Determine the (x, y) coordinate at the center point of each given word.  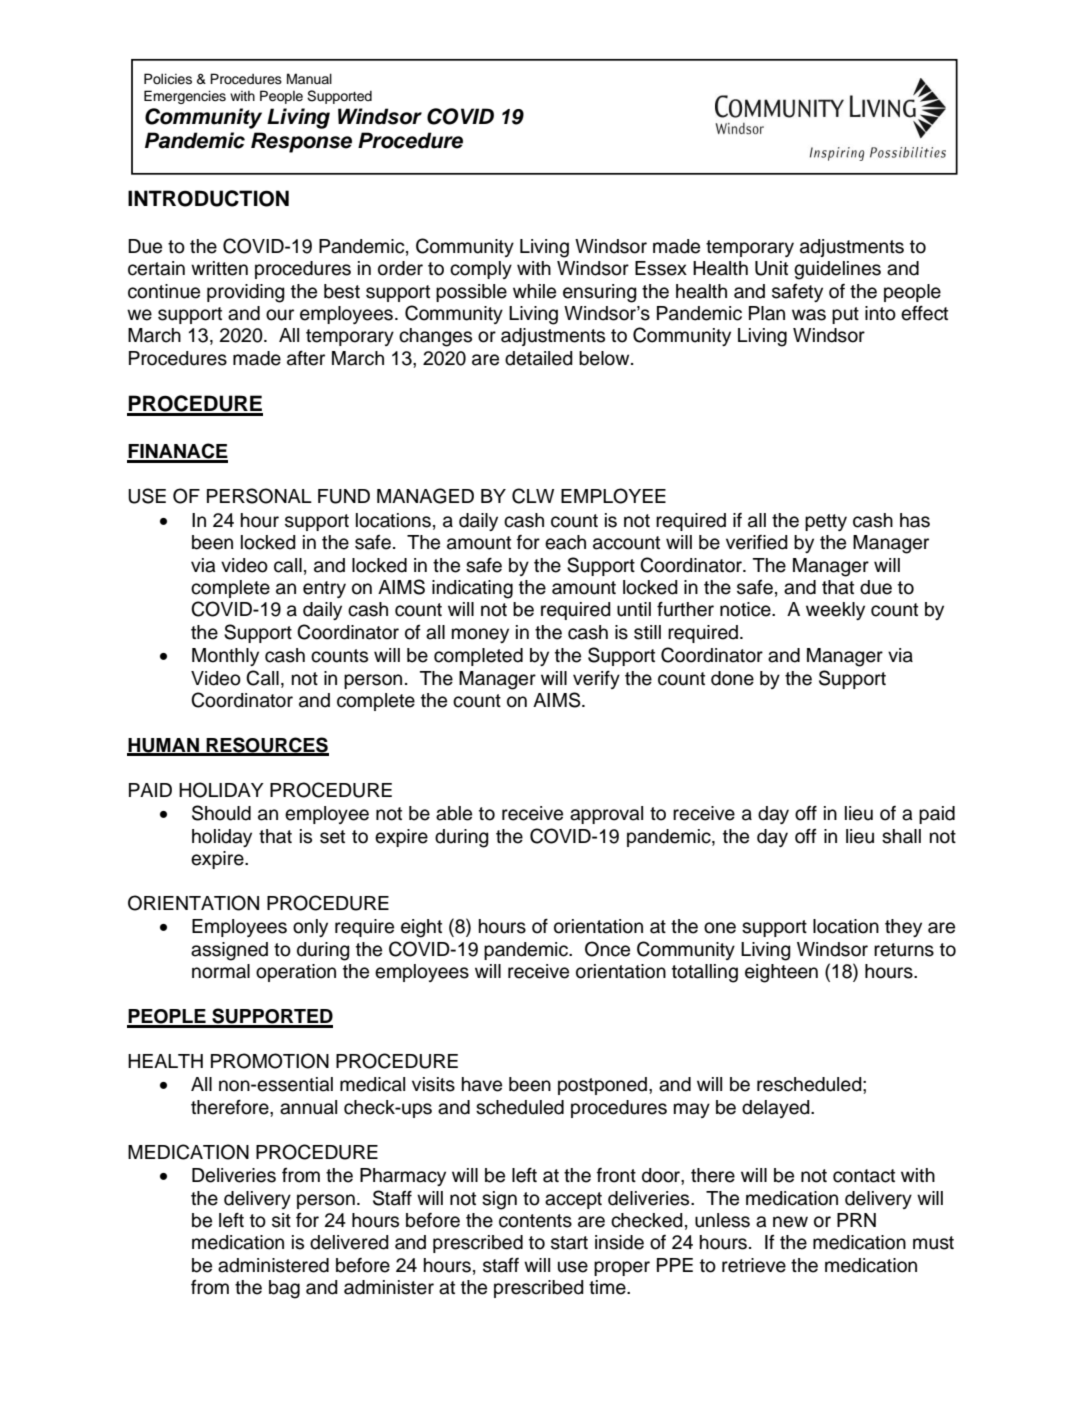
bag (284, 1289)
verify (596, 679)
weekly (835, 611)
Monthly (225, 657)
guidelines (837, 270)
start (569, 1243)
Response (301, 142)
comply (481, 270)
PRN (856, 1220)
